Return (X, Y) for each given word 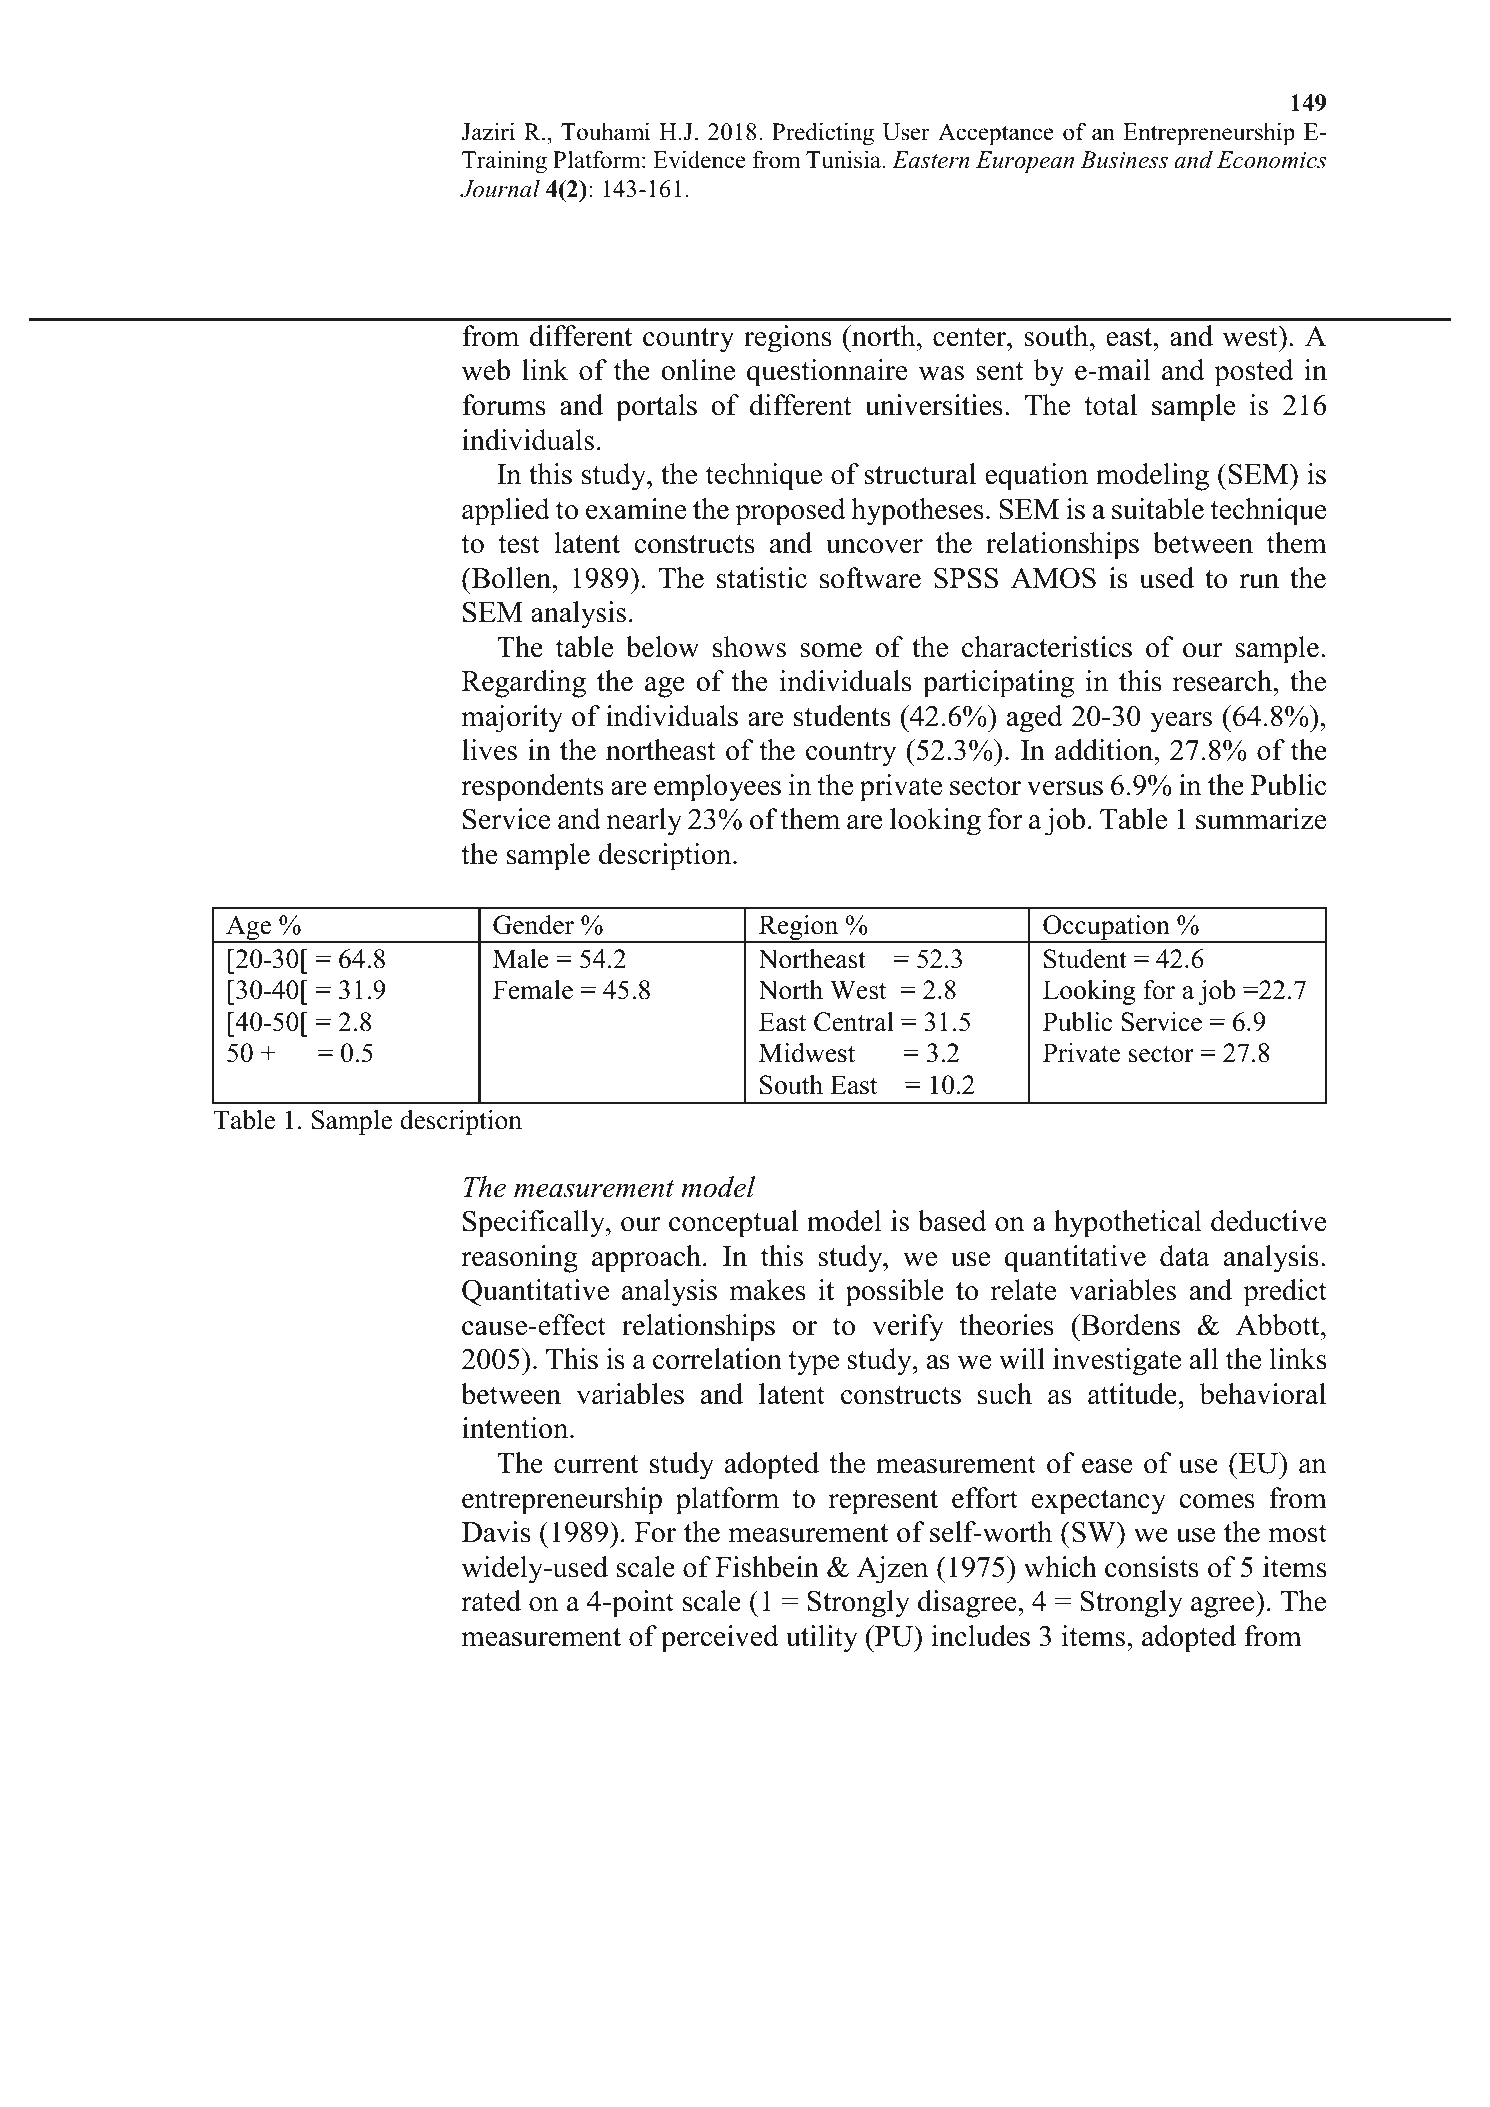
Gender (533, 925)
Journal (500, 188)
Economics (1272, 160)
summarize (1261, 819)
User (906, 132)
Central (854, 1022)
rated (491, 1601)
